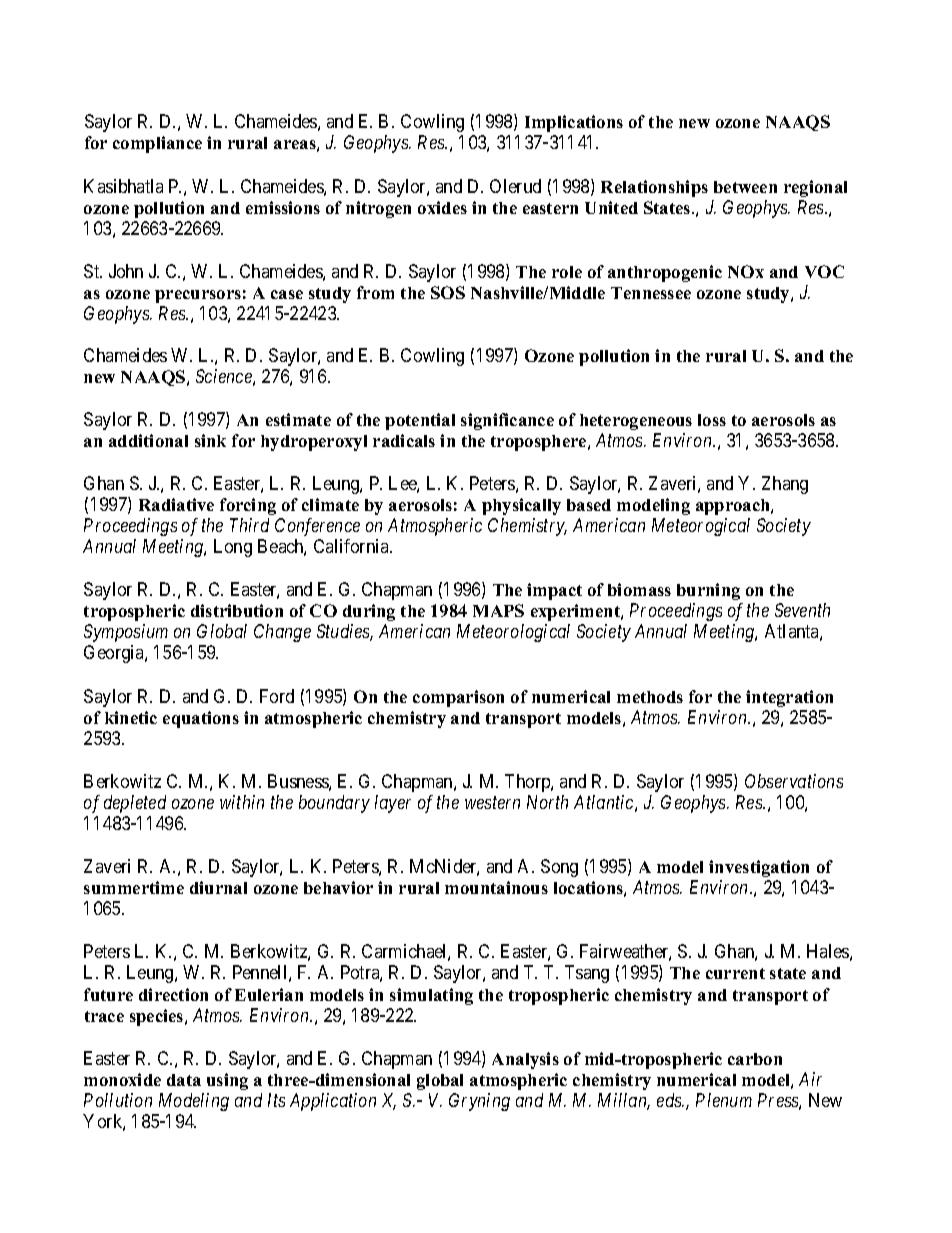 The image size is (952, 1233). I want to click on oxides, so click(442, 207).
